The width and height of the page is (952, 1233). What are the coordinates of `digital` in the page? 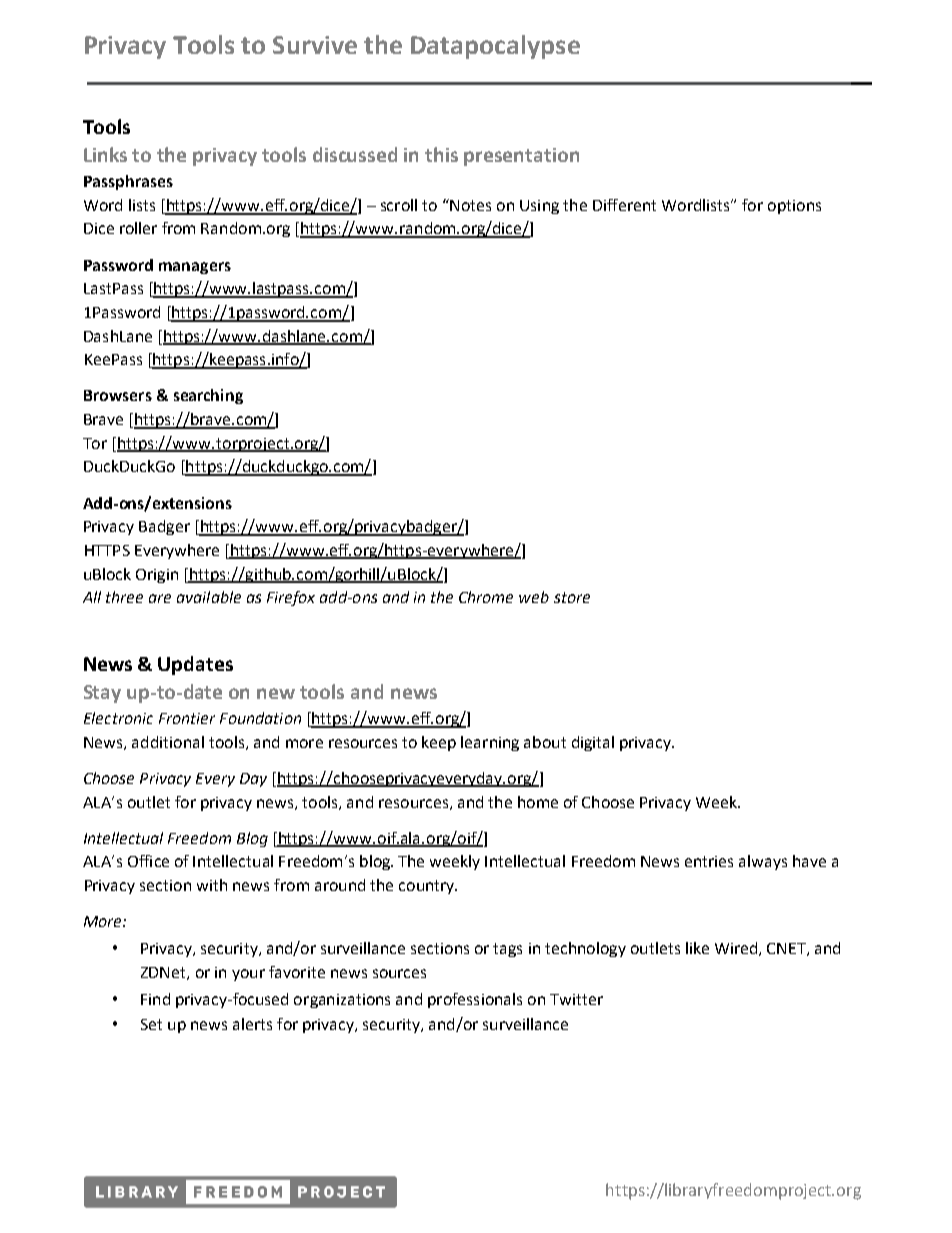 It's located at (593, 743).
